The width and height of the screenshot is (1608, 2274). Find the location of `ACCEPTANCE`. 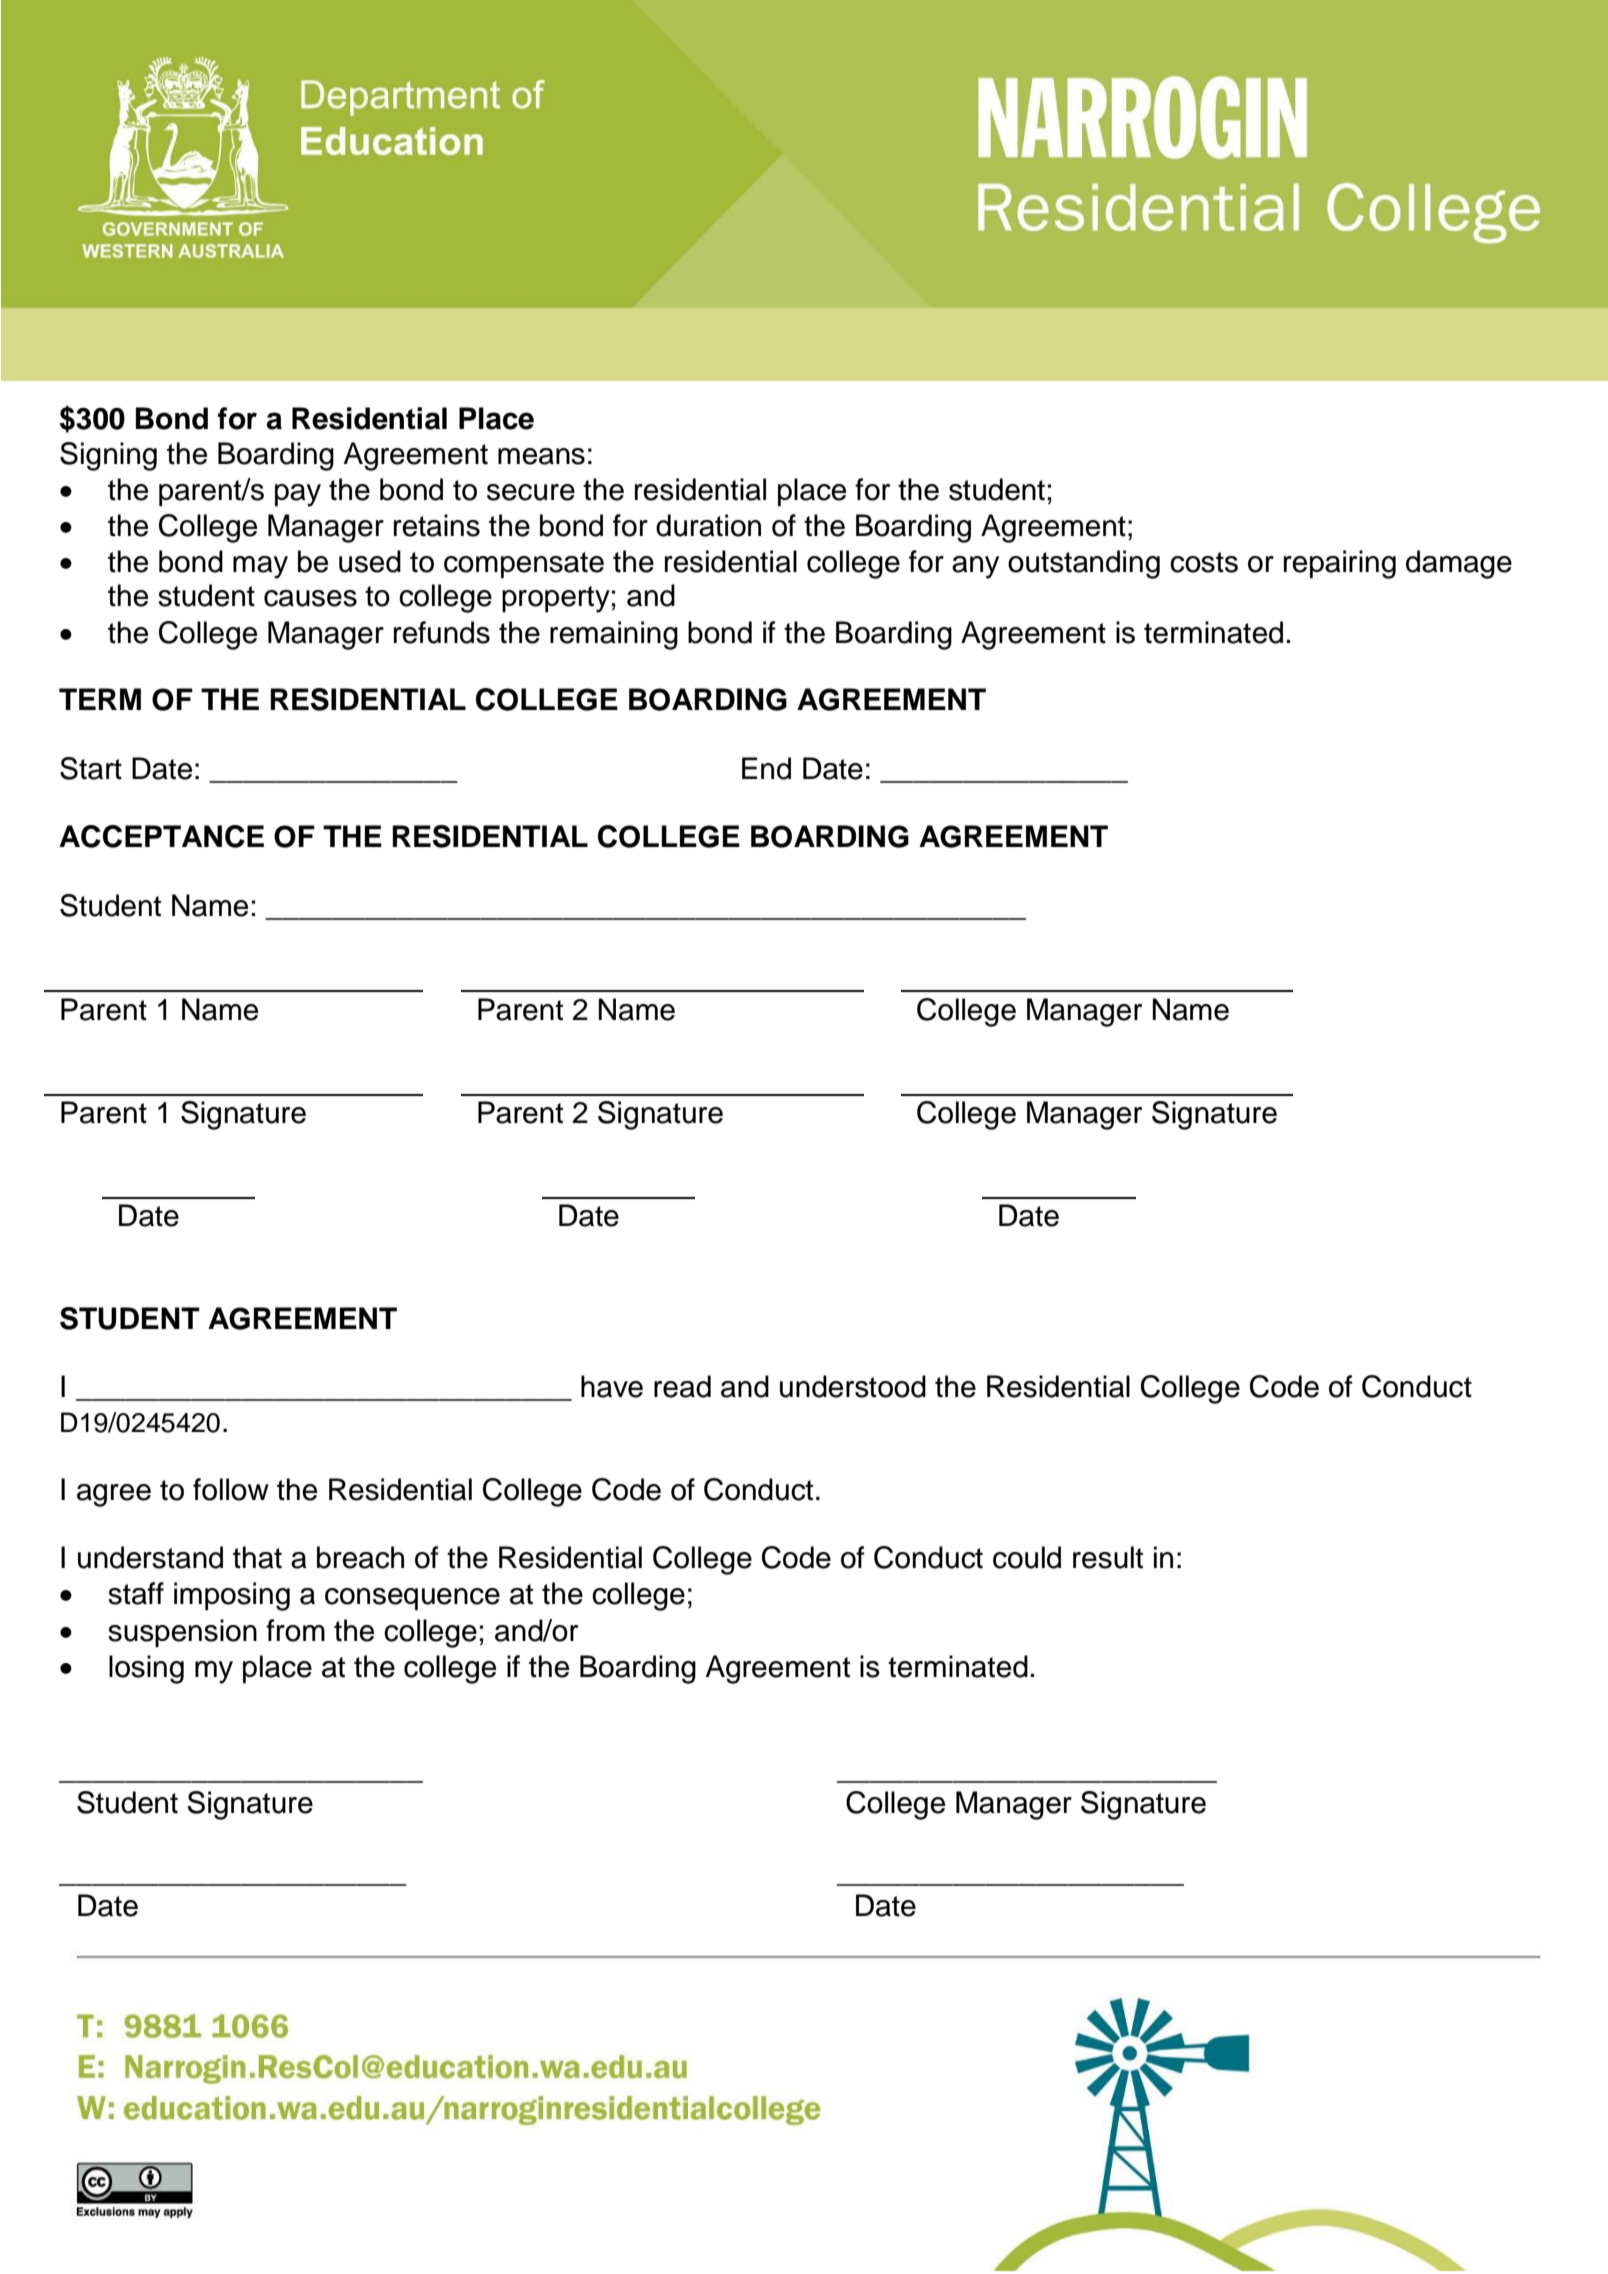

ACCEPTANCE is located at coordinates (161, 836).
